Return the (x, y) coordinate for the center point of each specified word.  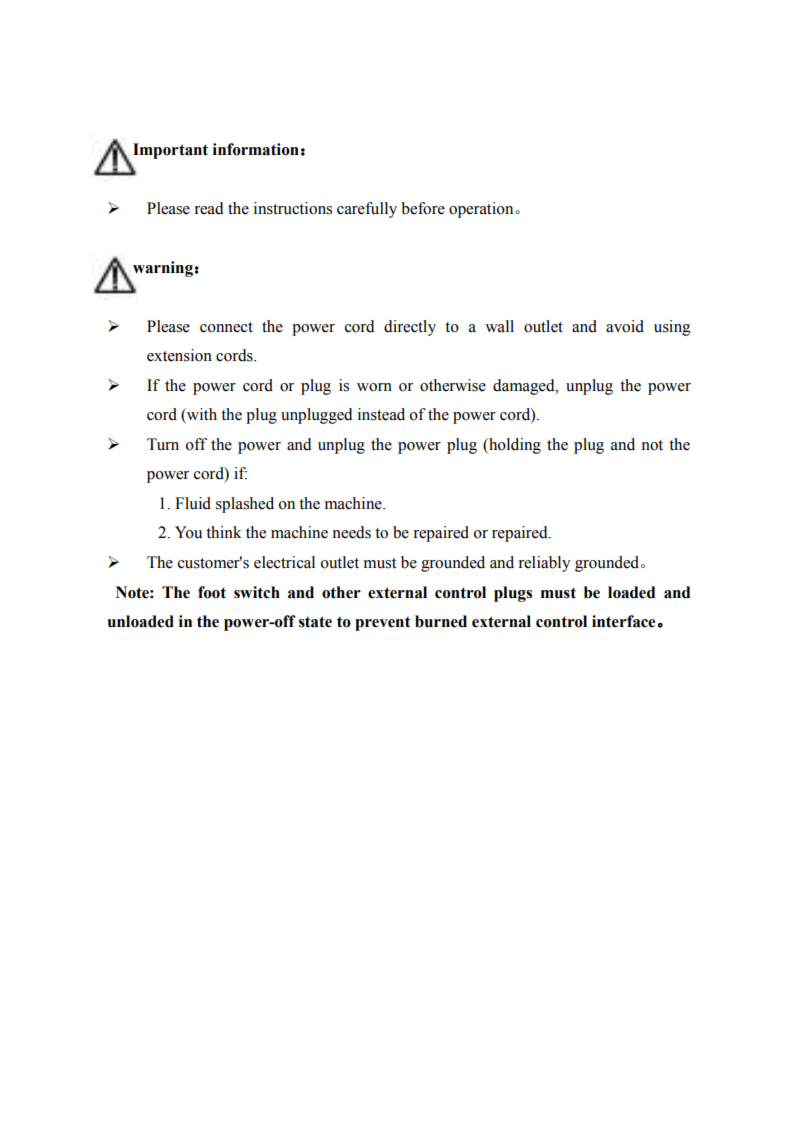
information (256, 149)
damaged (525, 387)
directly (410, 328)
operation (482, 210)
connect (226, 327)
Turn (163, 444)
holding (514, 446)
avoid (625, 326)
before (423, 208)
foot (212, 592)
